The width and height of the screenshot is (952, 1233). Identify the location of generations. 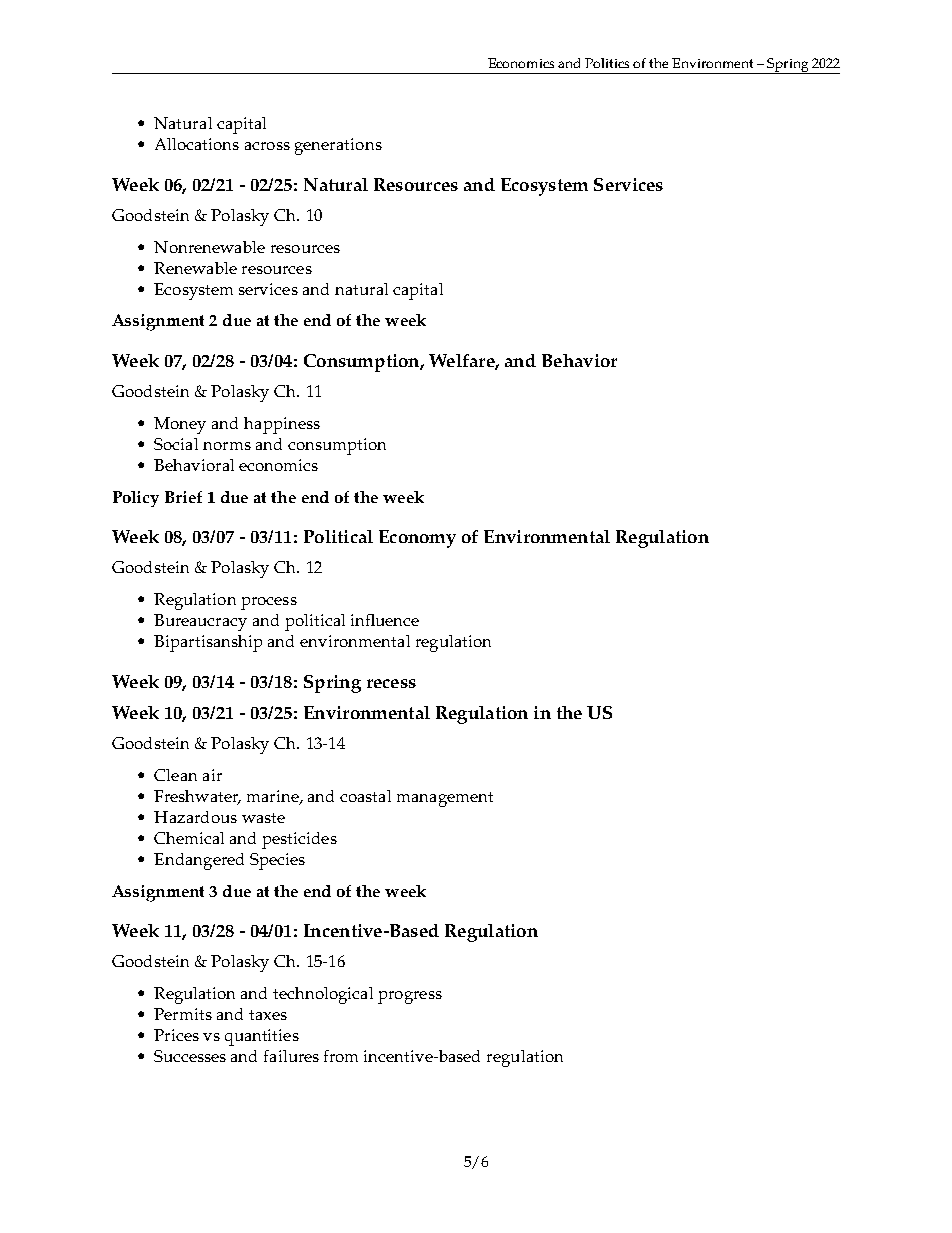
(338, 146).
